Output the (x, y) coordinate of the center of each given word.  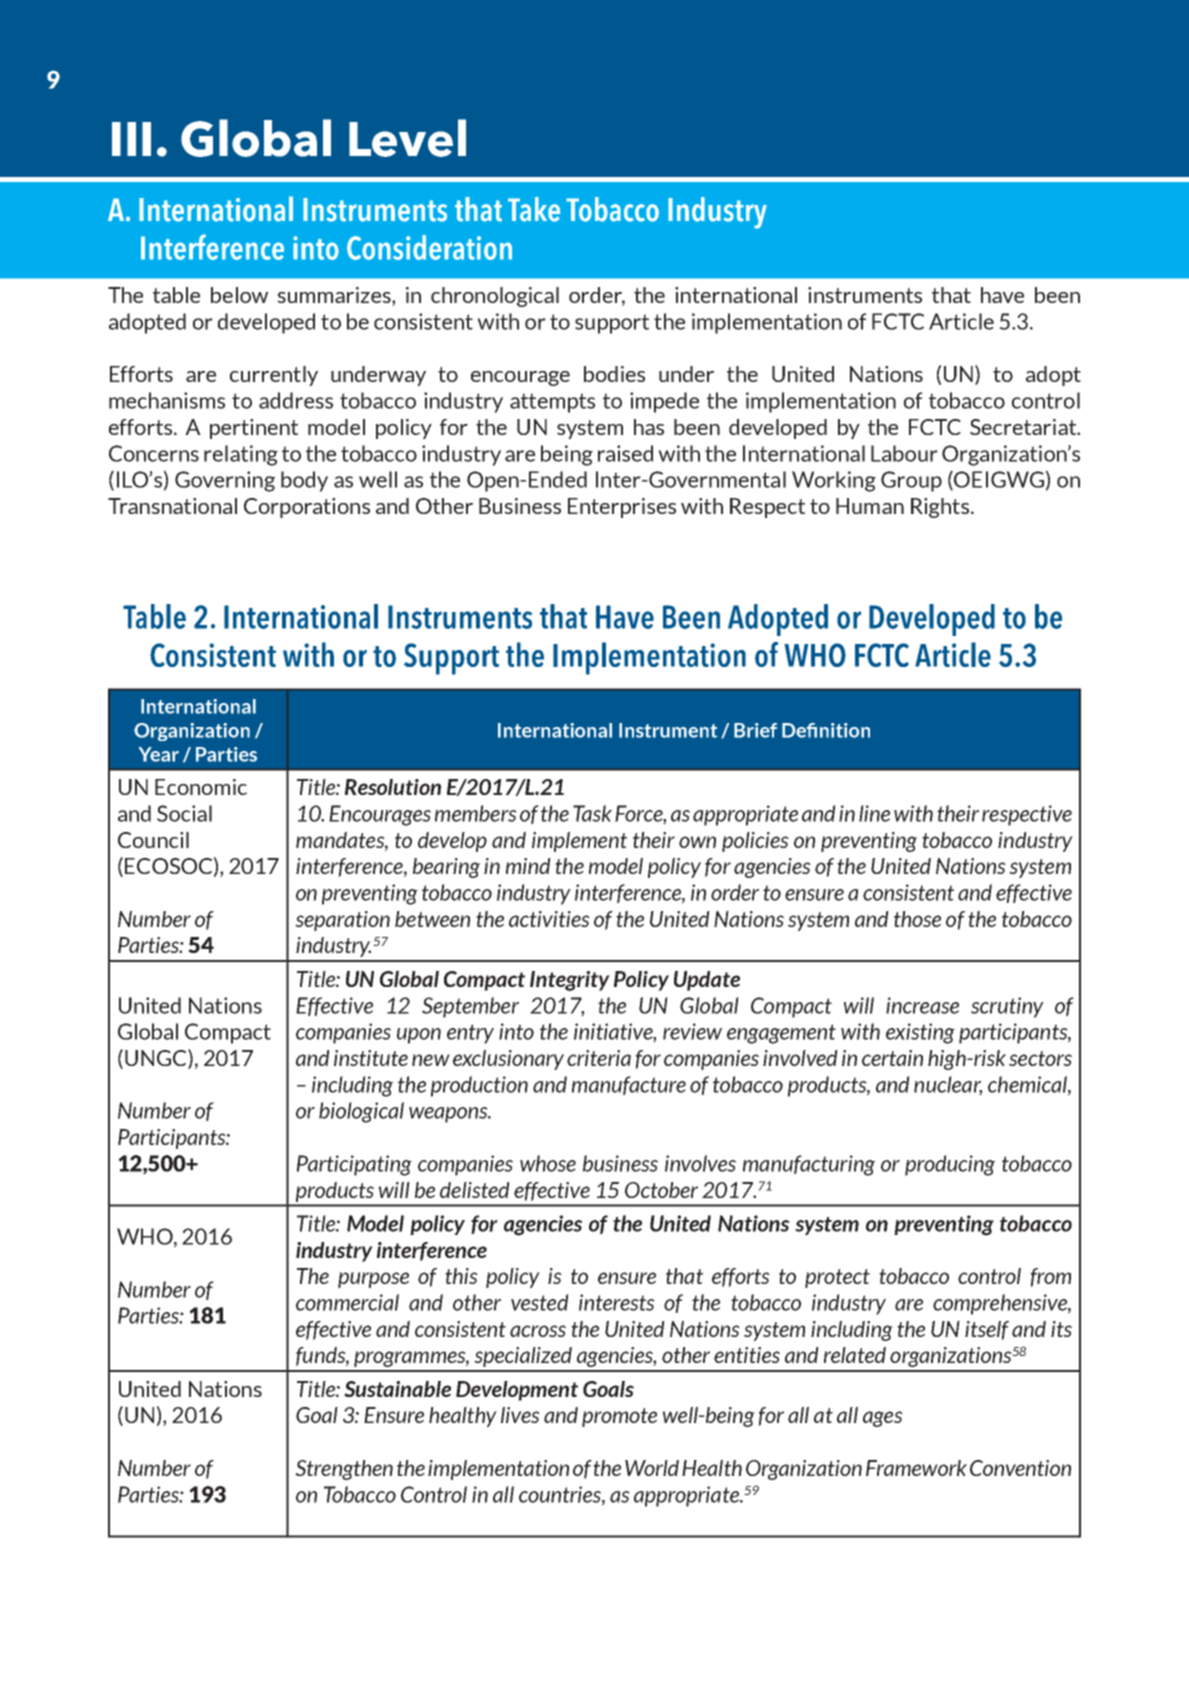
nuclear (948, 1085)
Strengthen (344, 1470)
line (874, 813)
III (131, 139)
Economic (201, 787)
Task (592, 813)
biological (361, 1112)
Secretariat (1024, 427)
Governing (225, 481)
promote (619, 1417)
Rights (940, 508)
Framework (916, 1468)
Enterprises (622, 508)
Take (534, 209)
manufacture (629, 1085)
